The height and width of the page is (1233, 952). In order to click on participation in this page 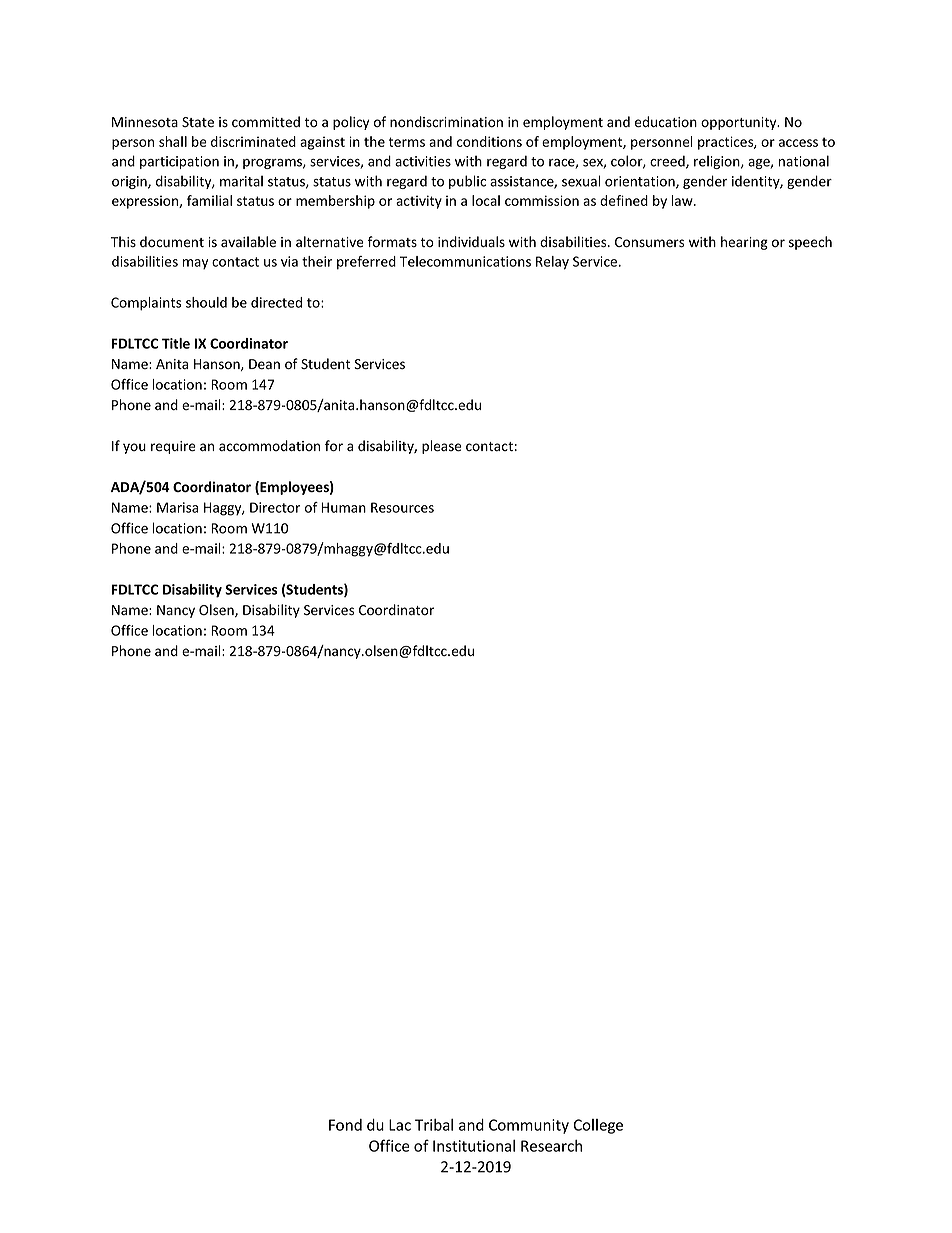, I will do `click(179, 162)`.
